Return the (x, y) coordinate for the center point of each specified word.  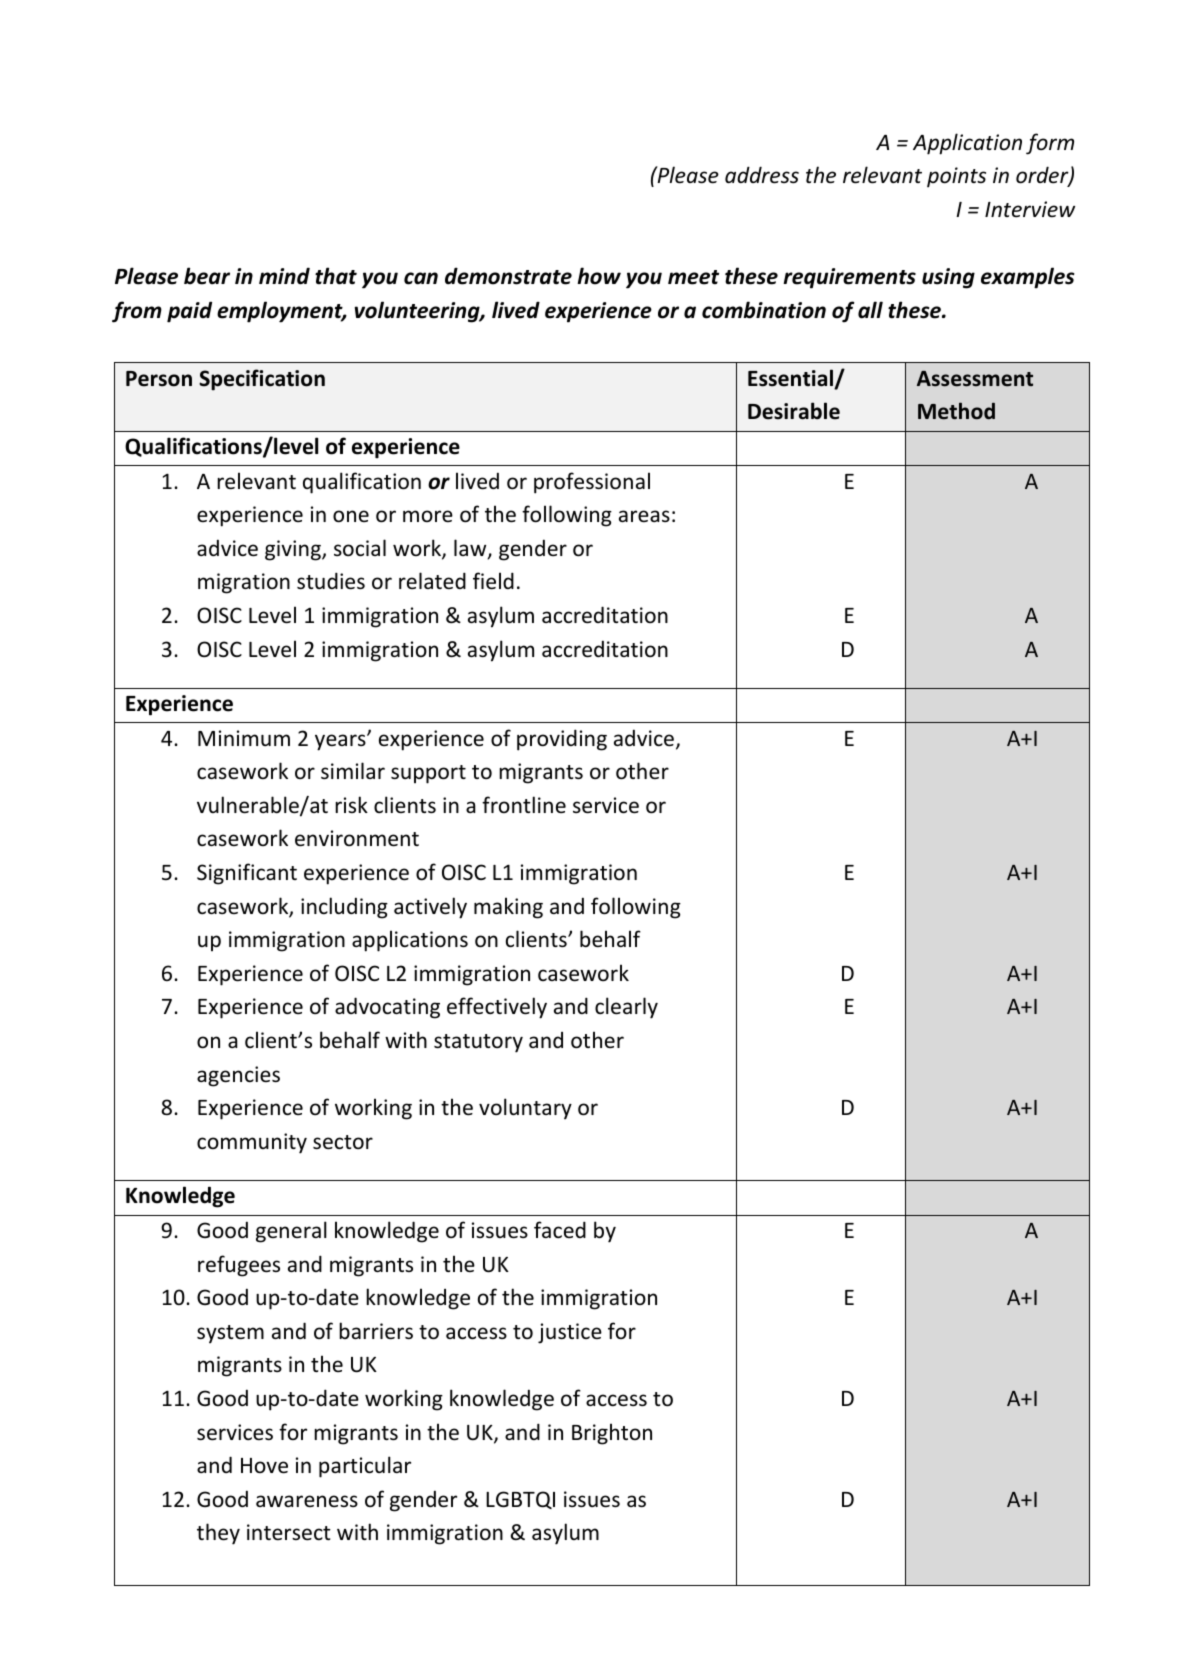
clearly (626, 1008)
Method (956, 411)
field (493, 581)
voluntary (525, 1109)
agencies (238, 1076)
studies (331, 581)
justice (570, 1333)
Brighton (612, 1434)
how (599, 276)
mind (284, 276)
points (956, 177)
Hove (264, 1466)
